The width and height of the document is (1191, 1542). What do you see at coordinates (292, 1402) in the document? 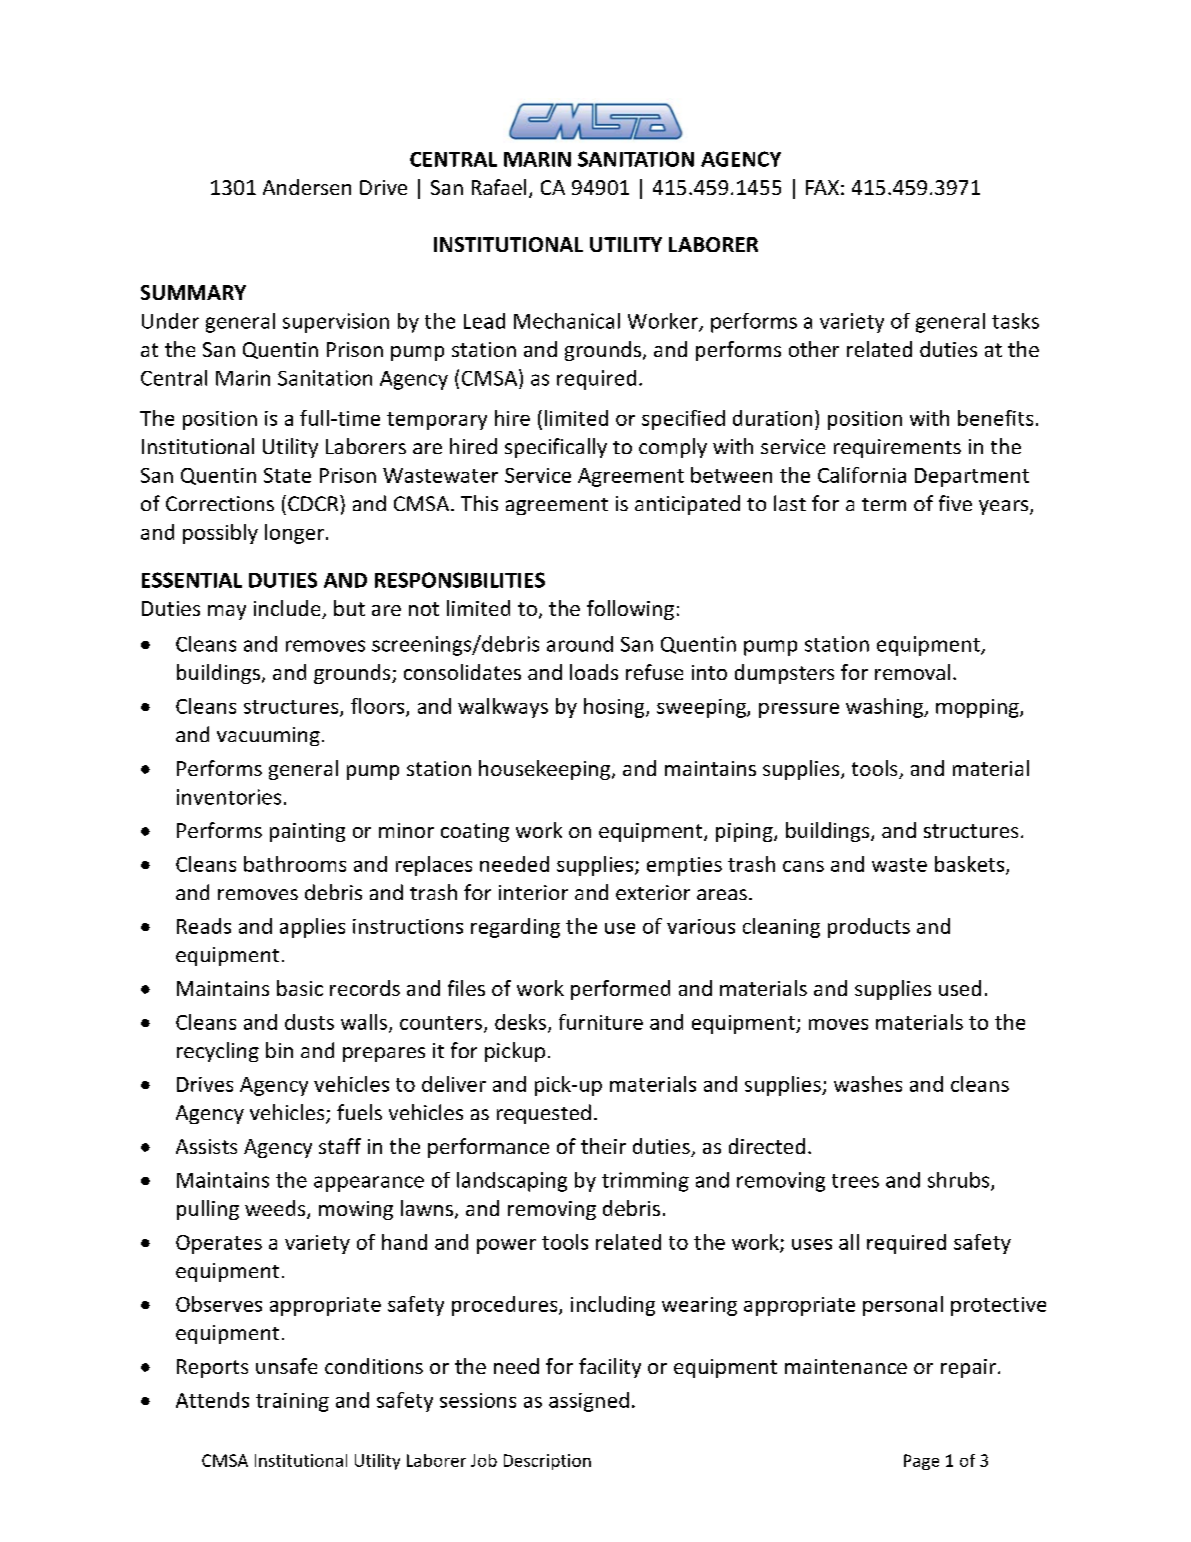
I see `training` at bounding box center [292, 1402].
